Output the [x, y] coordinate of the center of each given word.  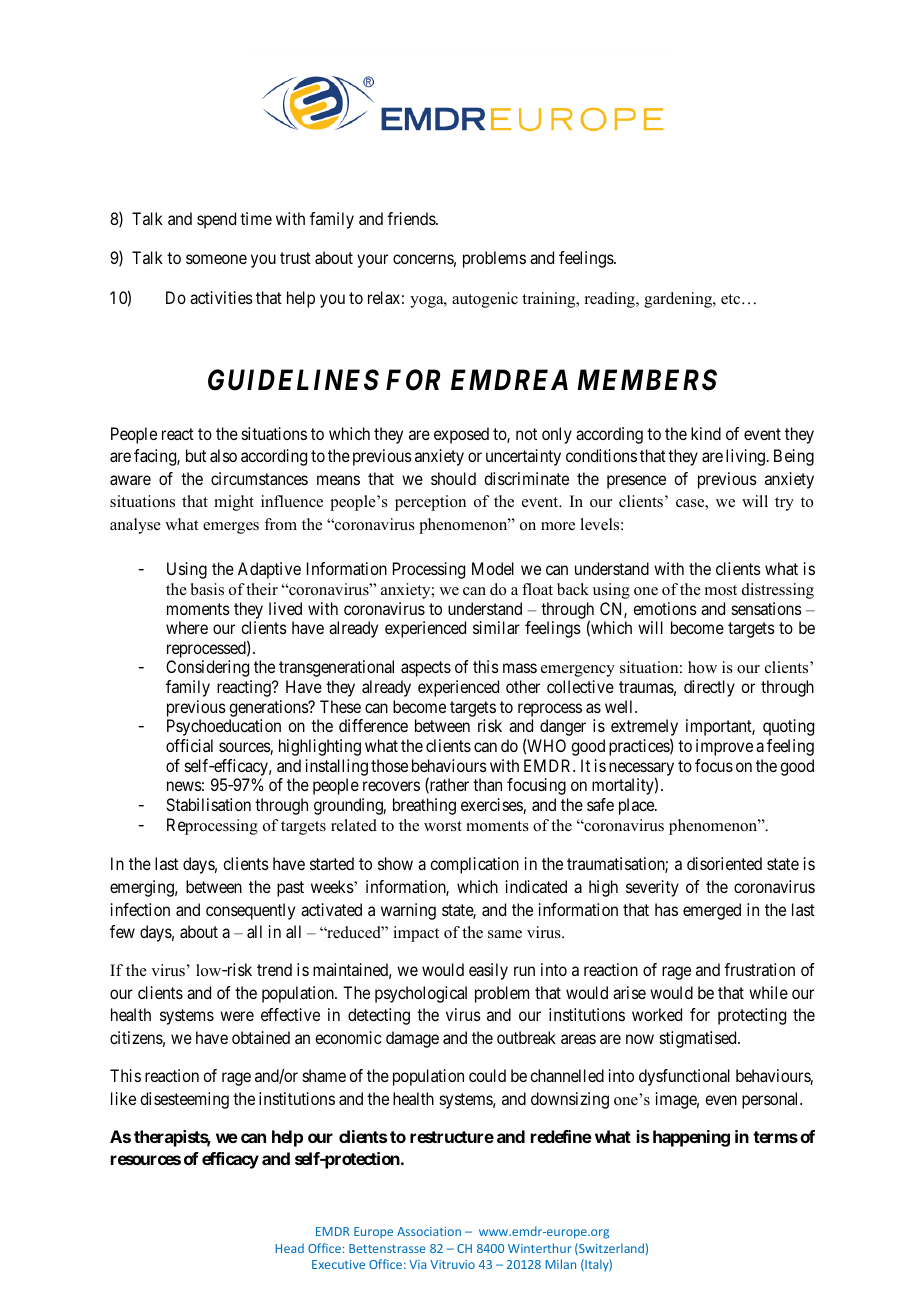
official [189, 745]
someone [216, 259]
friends [412, 218]
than [487, 784]
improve [724, 747]
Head [289, 1248]
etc [732, 299]
